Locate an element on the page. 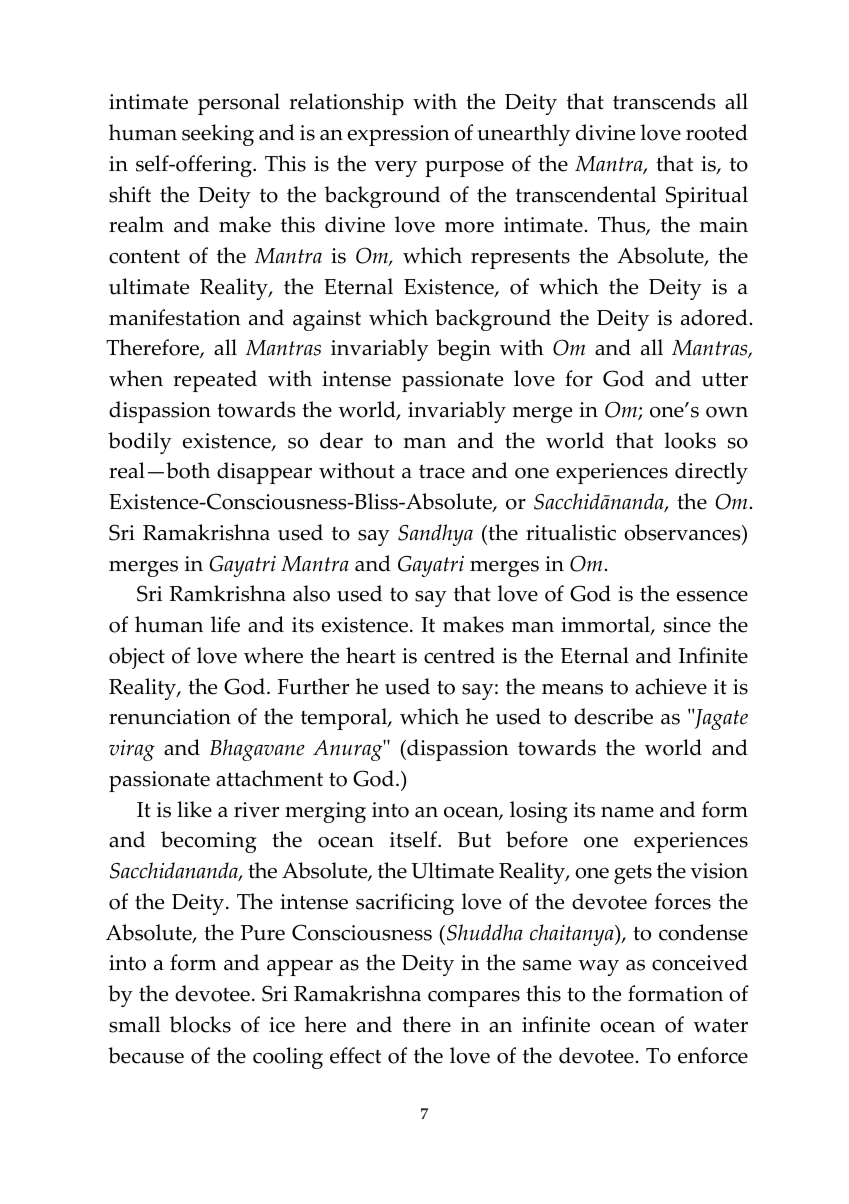 The image size is (849, 1204). seeking is located at coordinates (218, 135).
